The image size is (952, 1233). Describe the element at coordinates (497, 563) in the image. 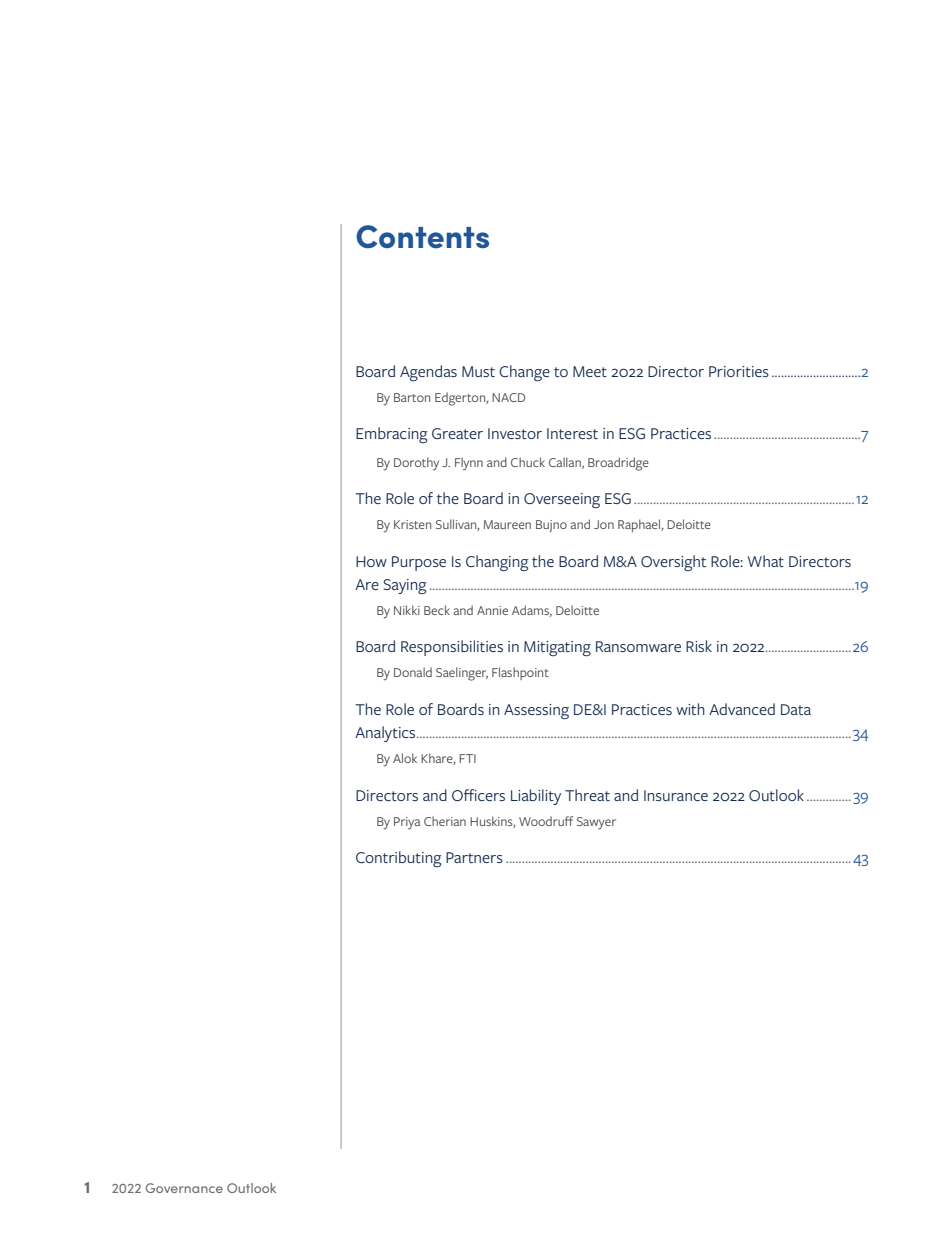

I see `Changing` at that location.
